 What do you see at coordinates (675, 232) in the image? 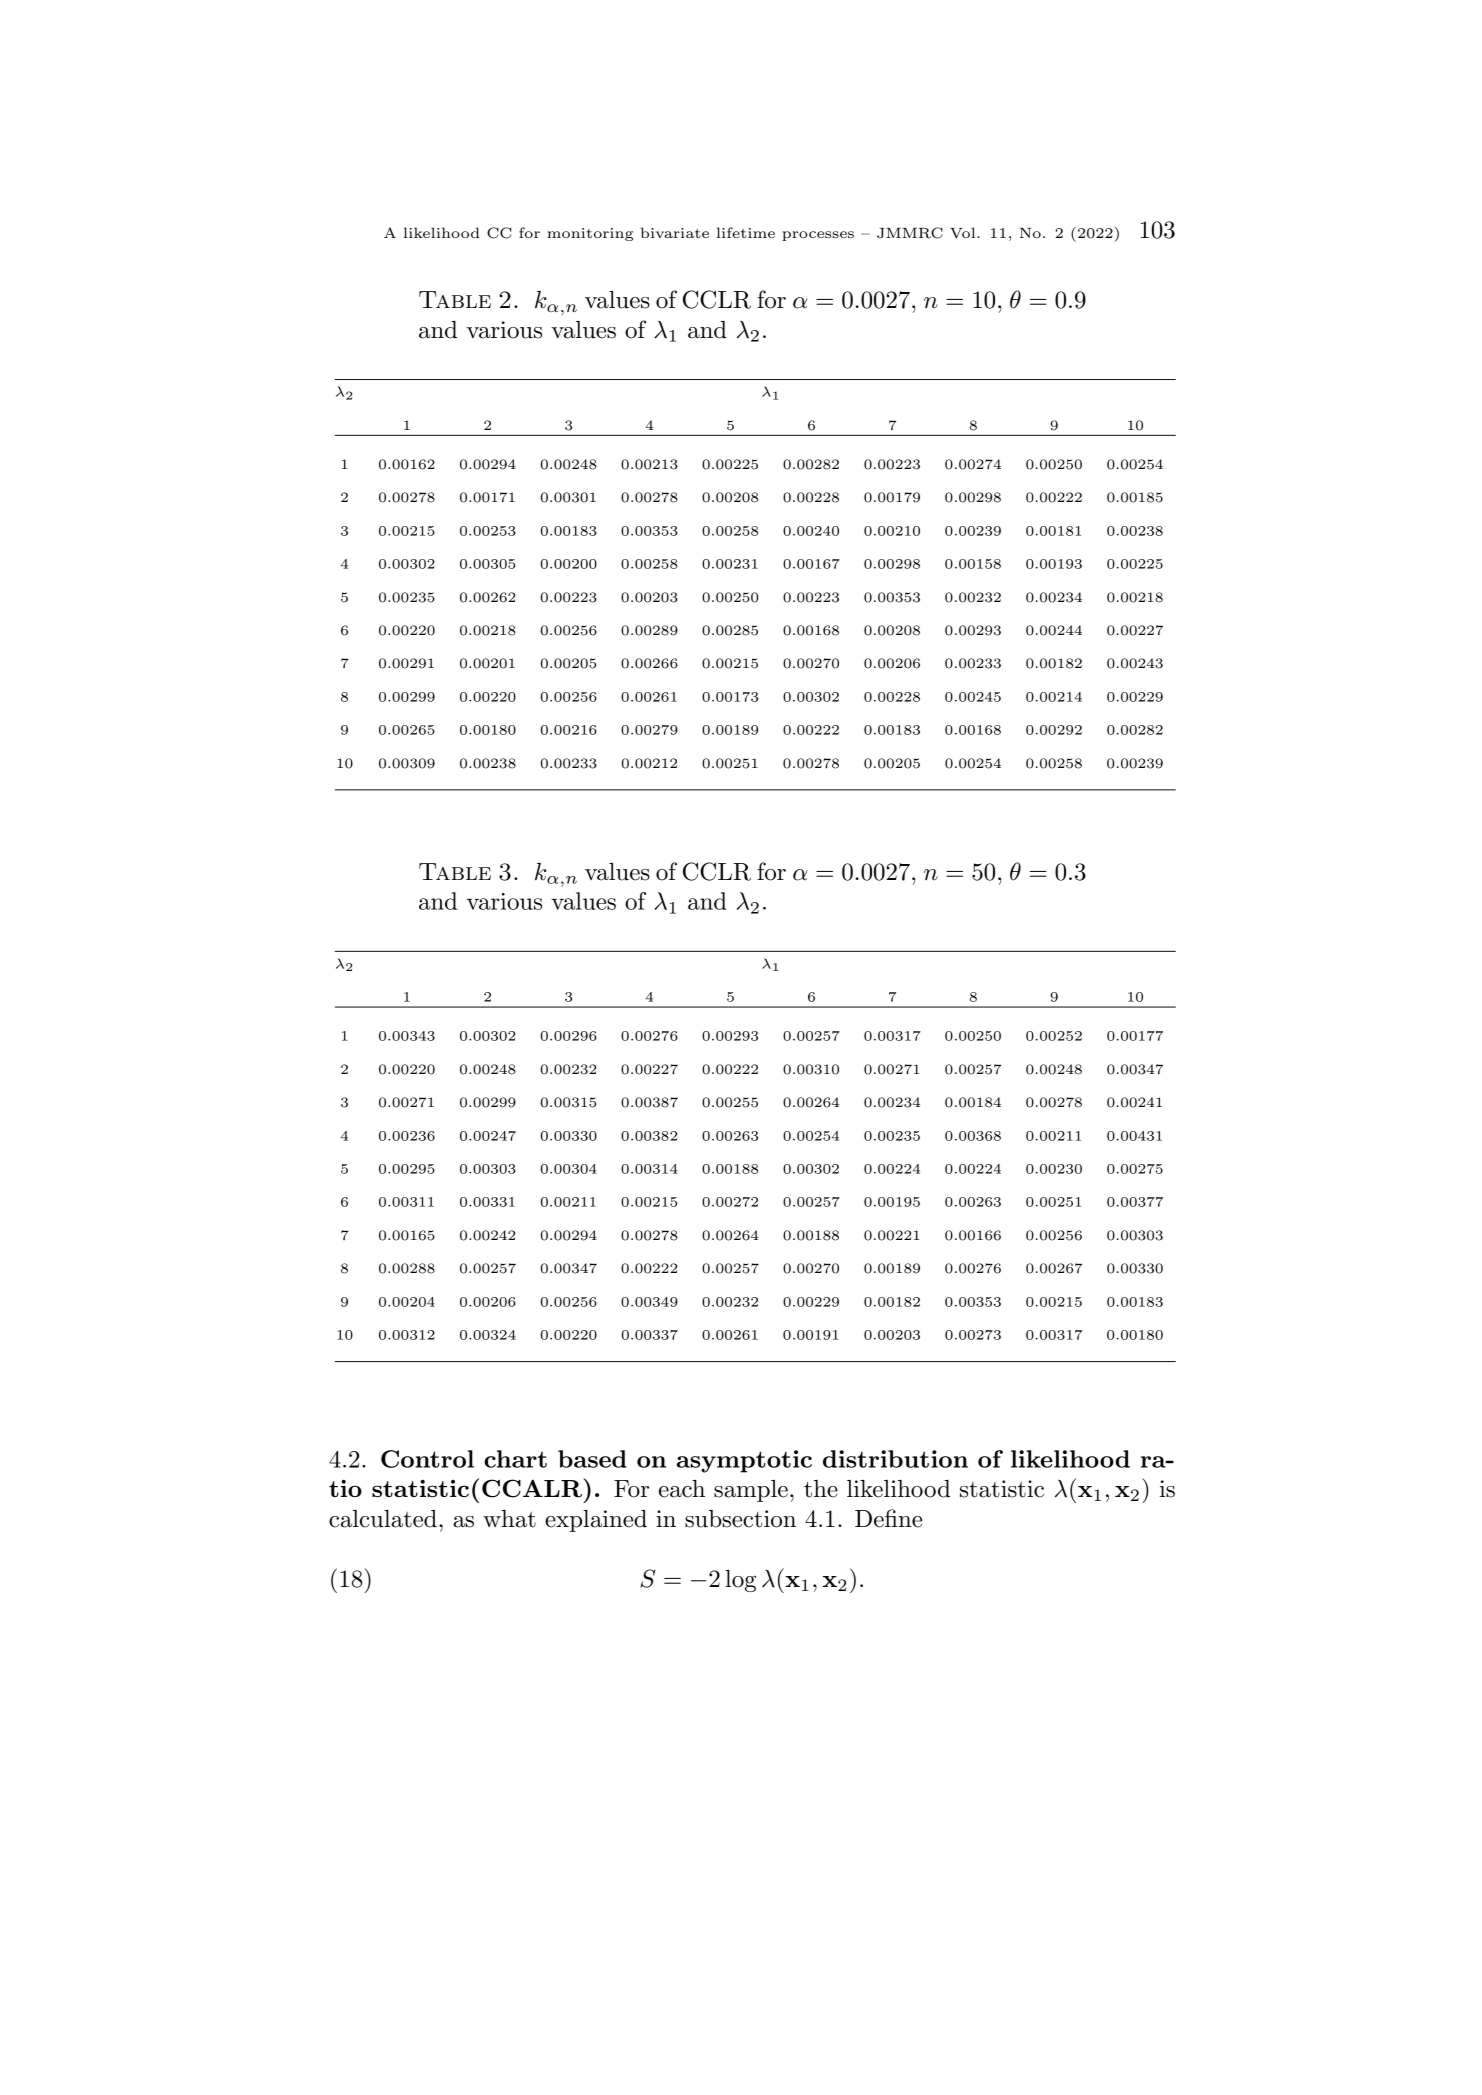
I see `bivariate` at bounding box center [675, 232].
